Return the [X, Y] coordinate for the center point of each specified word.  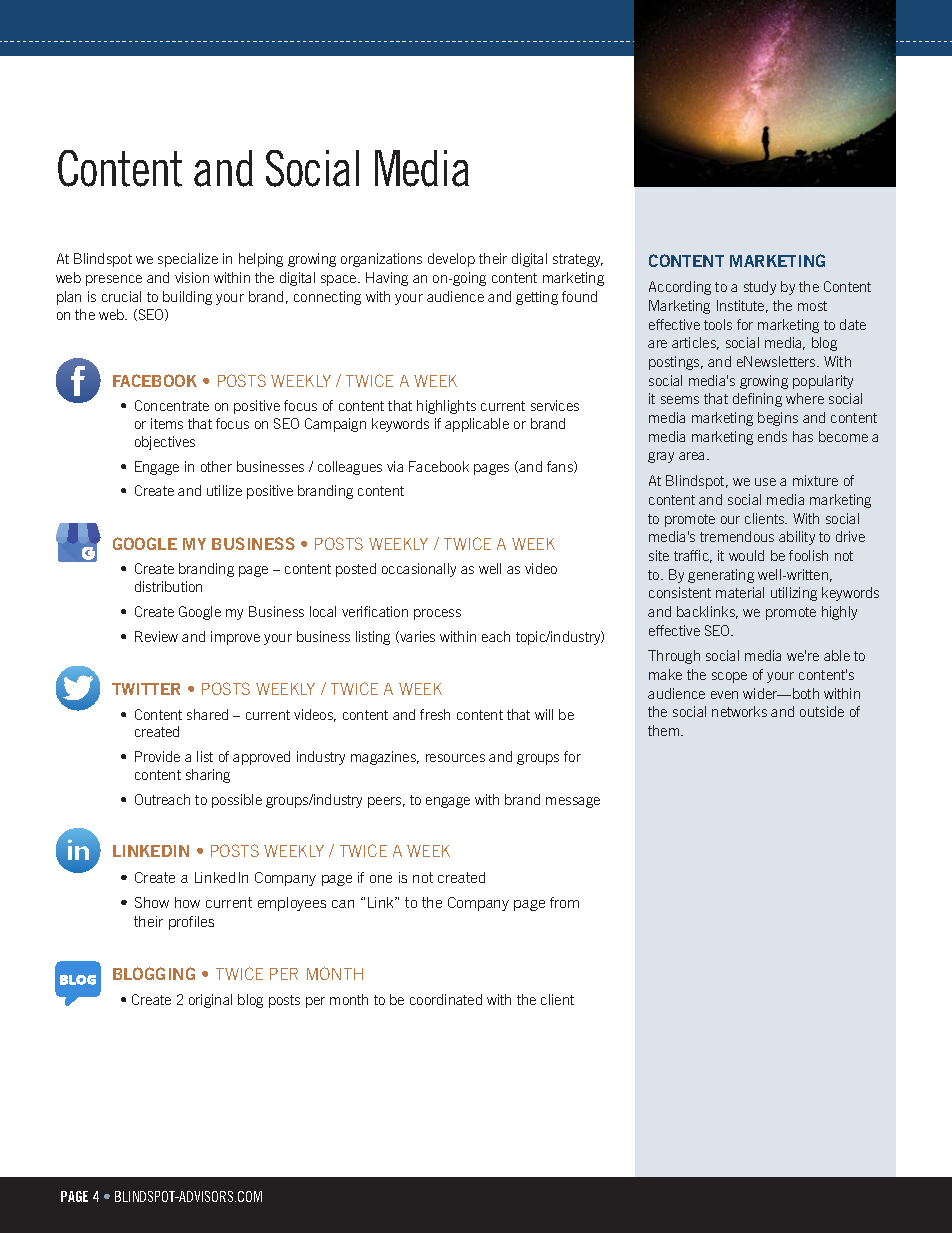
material [740, 592]
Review [156, 636]
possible [237, 801]
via [395, 466]
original [210, 1001]
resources [455, 758]
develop [451, 260]
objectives [165, 443]
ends [772, 436]
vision [192, 277]
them [665, 730]
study [760, 288]
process [437, 614]
